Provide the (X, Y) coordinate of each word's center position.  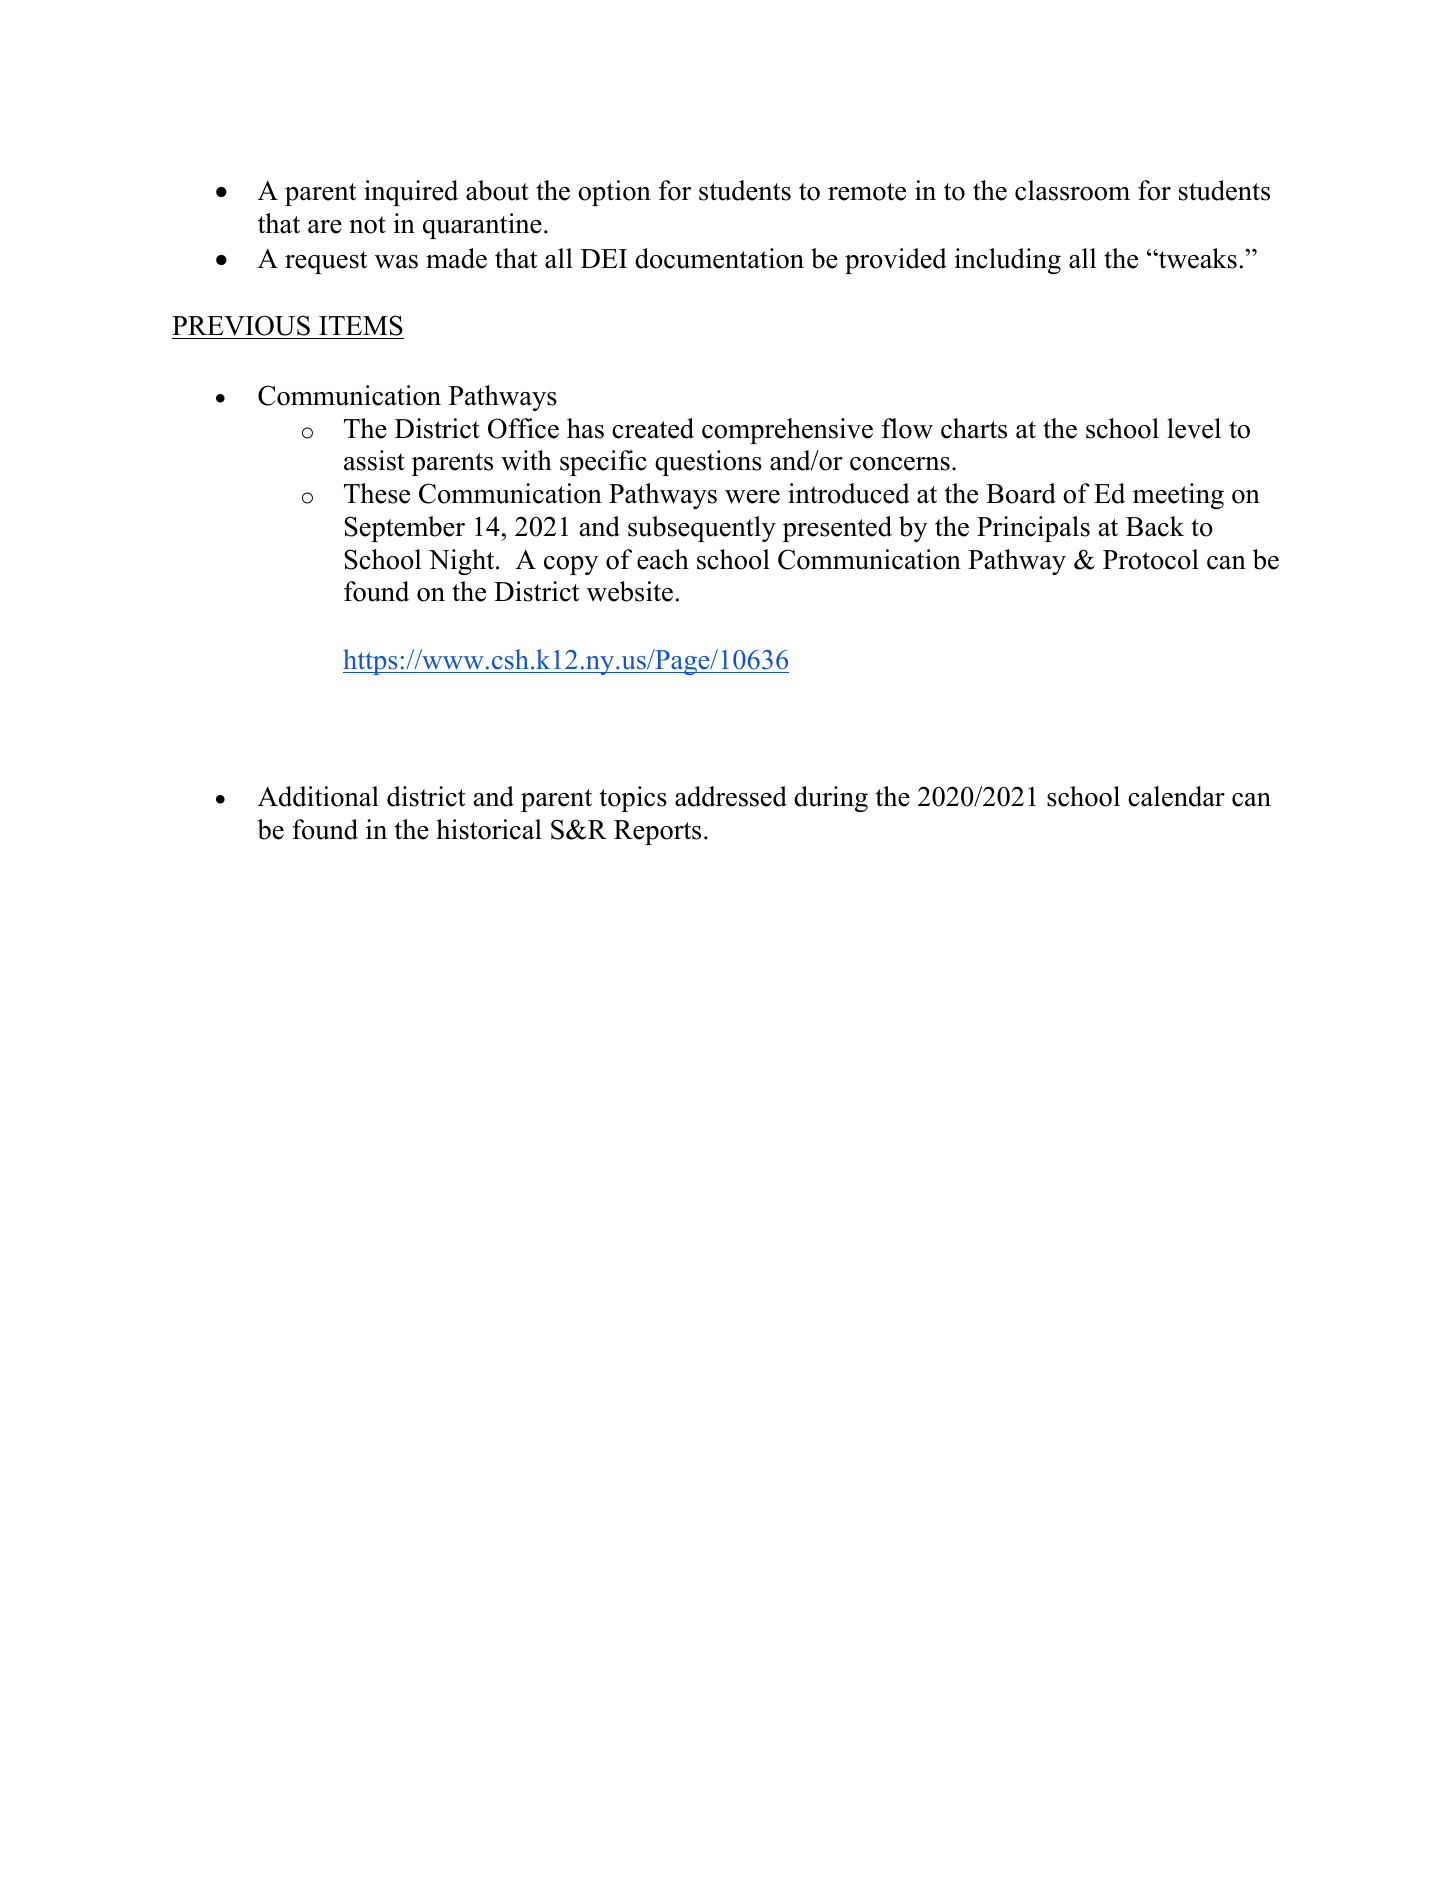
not (367, 225)
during (831, 799)
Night (463, 562)
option (614, 193)
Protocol (1151, 559)
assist (374, 460)
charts (974, 428)
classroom (1072, 190)
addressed (731, 796)
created (653, 428)
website (630, 591)
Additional (318, 796)
